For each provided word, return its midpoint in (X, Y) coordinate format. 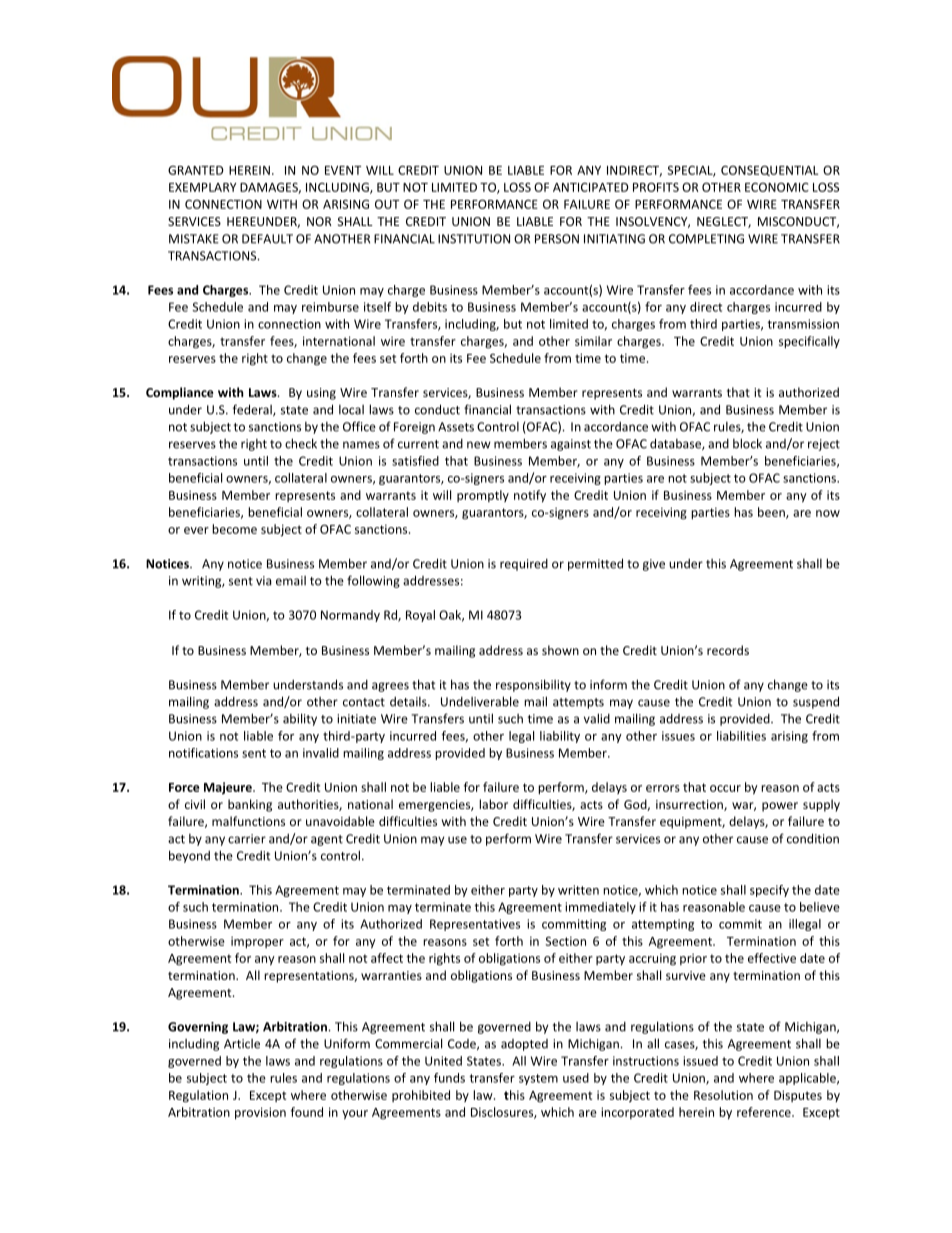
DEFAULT (267, 239)
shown (560, 650)
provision (260, 1113)
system (538, 1079)
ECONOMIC (777, 187)
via (263, 581)
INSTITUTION (474, 239)
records (728, 650)
